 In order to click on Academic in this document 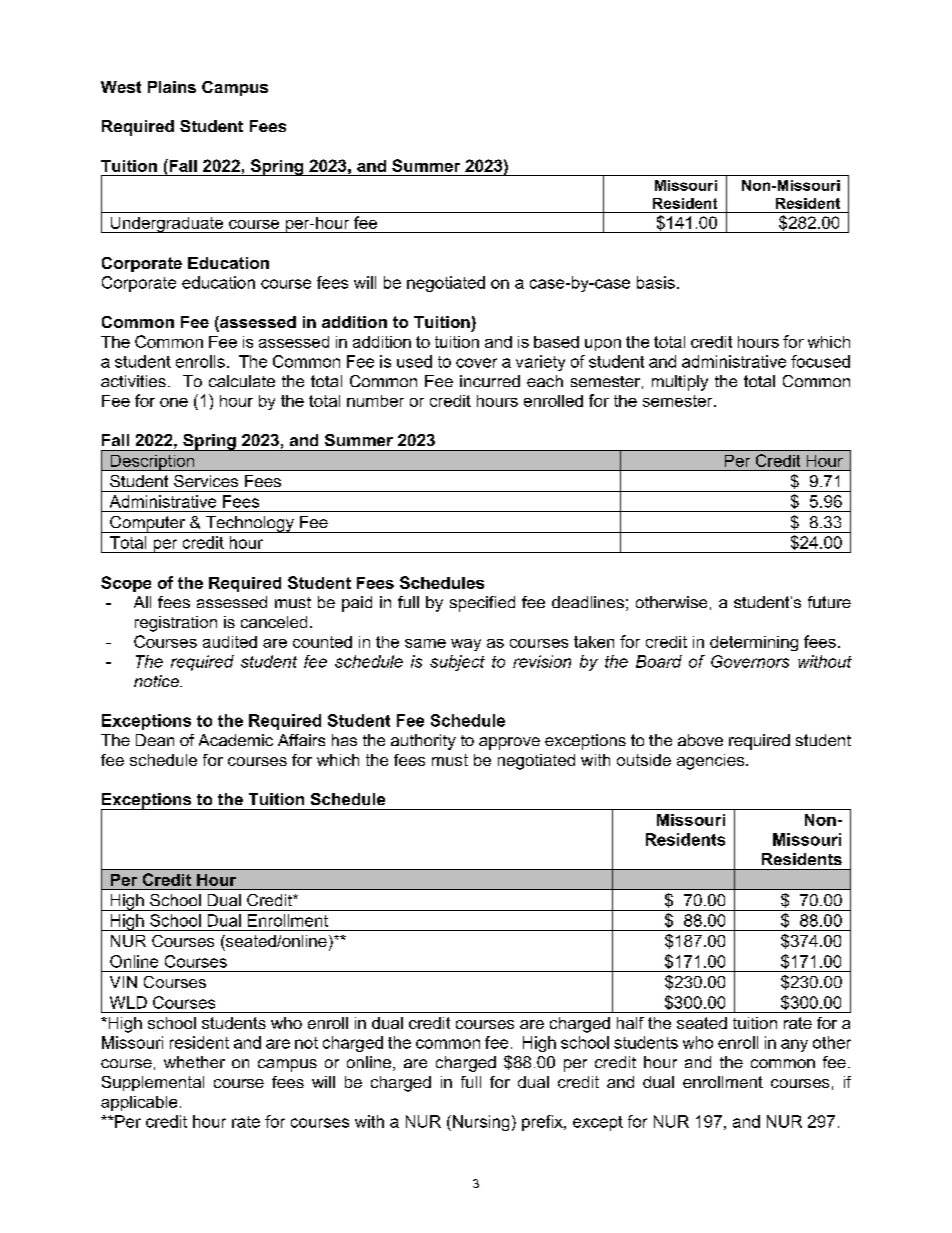, I will do `click(236, 740)`.
